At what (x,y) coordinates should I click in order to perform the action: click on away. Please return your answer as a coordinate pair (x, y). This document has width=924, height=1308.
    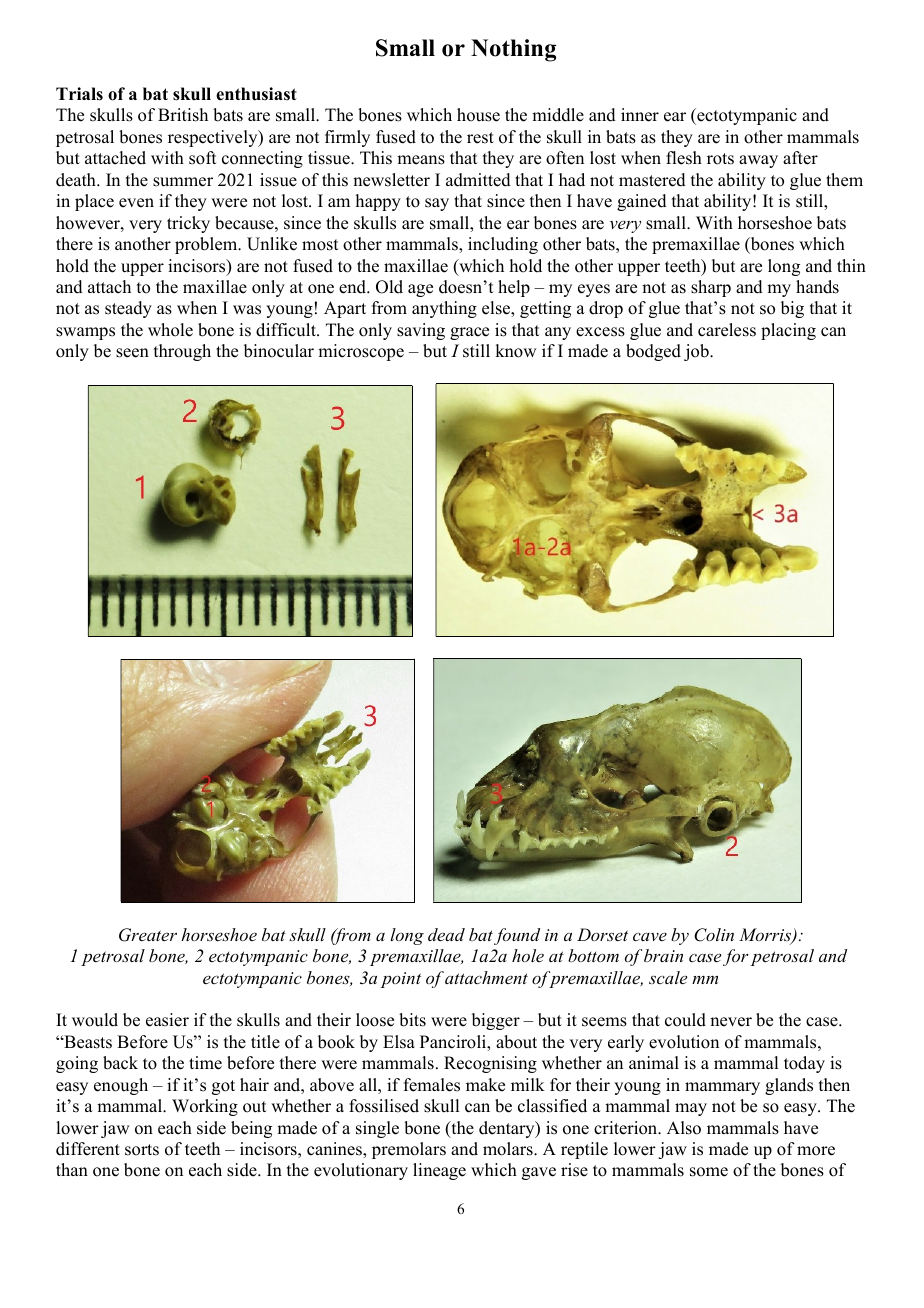
    Looking at the image, I should click on (758, 161).
